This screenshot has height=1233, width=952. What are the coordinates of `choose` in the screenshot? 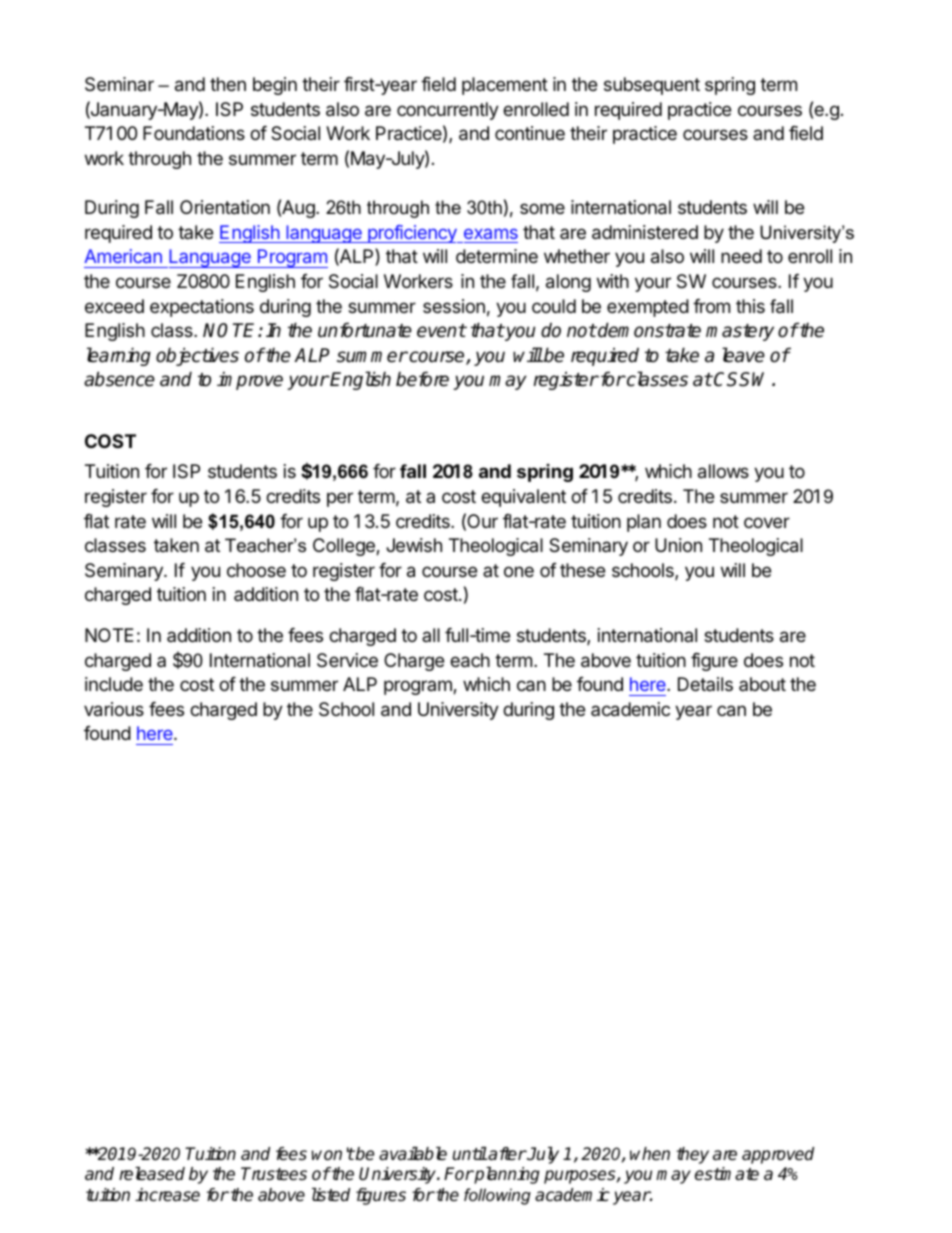 It's located at (256, 570).
